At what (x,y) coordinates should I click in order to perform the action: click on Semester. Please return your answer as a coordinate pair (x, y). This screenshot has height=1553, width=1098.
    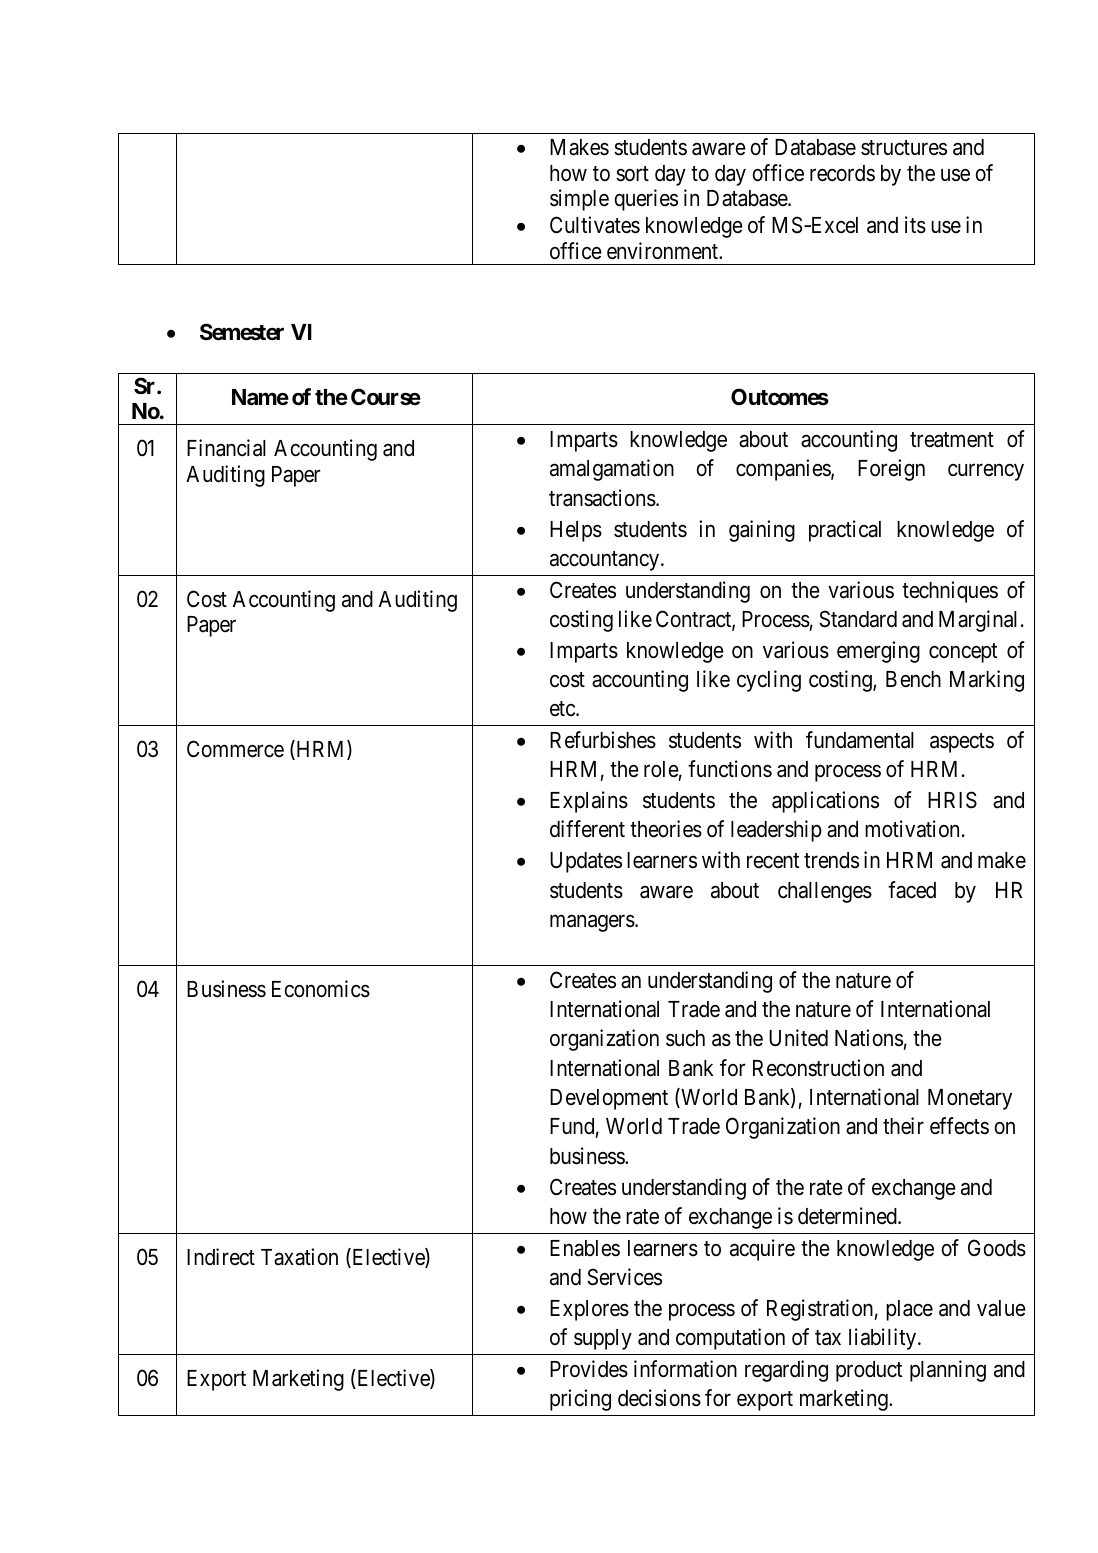
    Looking at the image, I should click on (242, 332).
